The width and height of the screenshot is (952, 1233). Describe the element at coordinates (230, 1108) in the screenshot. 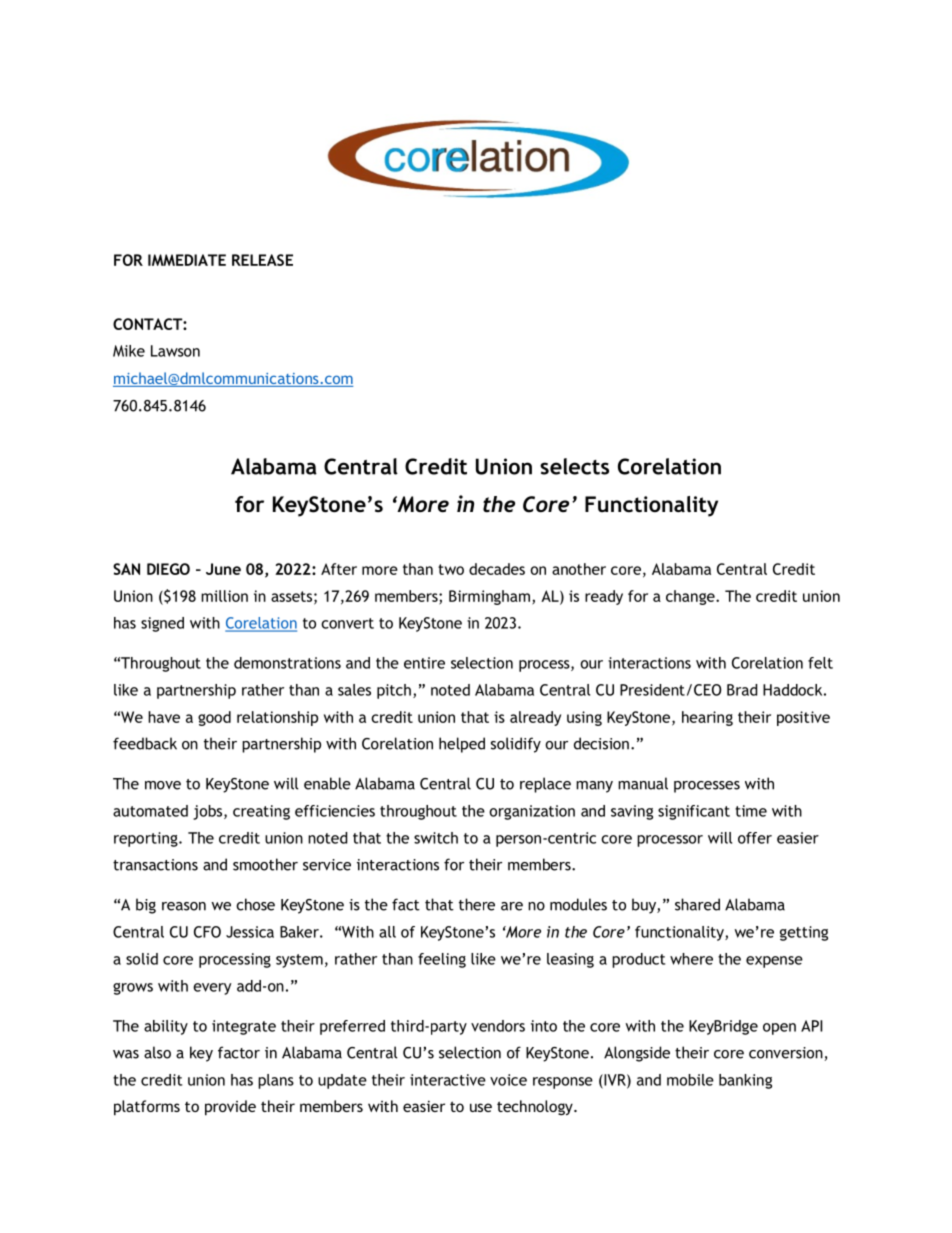

I see `provide` at that location.
